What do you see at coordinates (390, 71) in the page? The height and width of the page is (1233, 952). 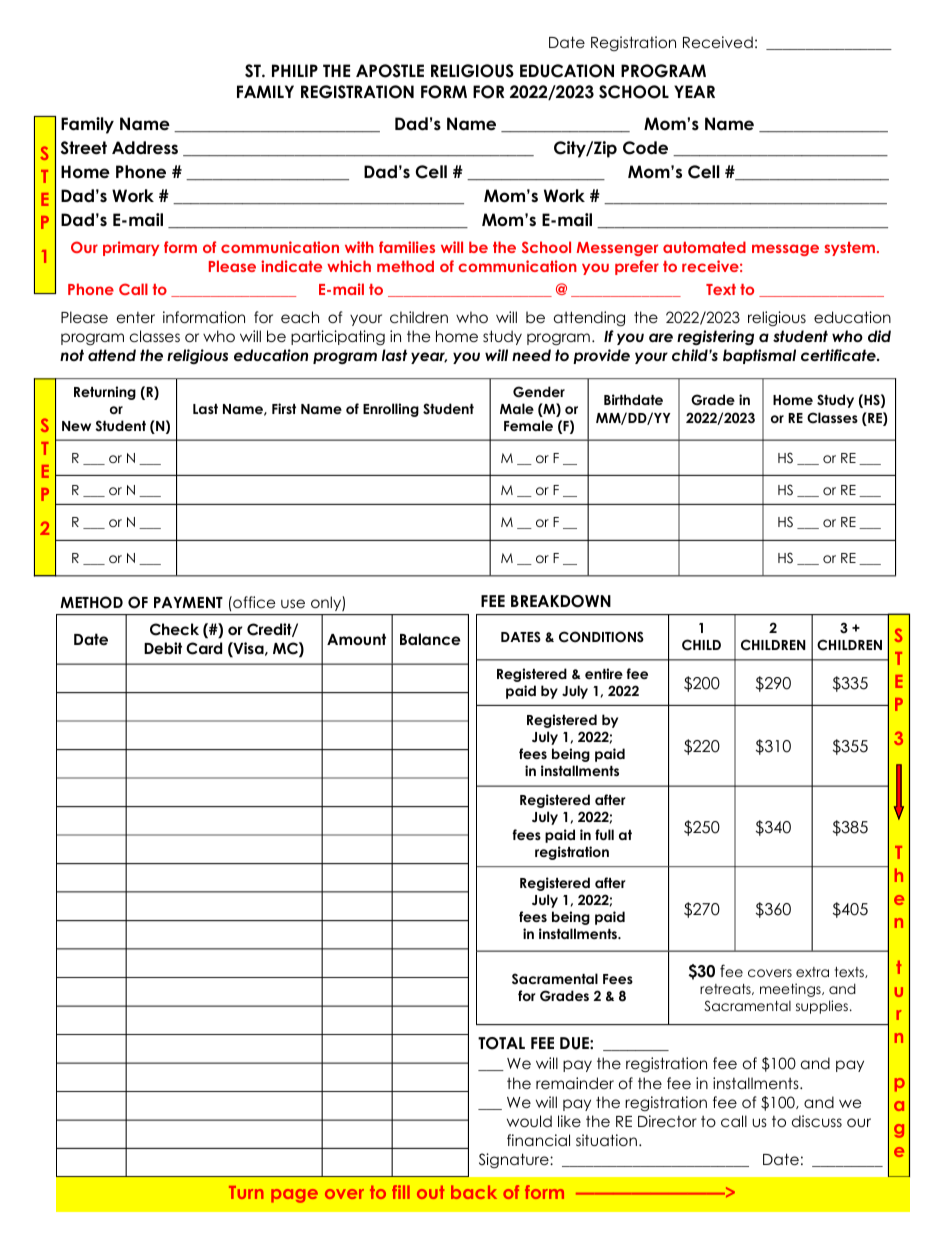 I see `APOSTLE` at bounding box center [390, 71].
